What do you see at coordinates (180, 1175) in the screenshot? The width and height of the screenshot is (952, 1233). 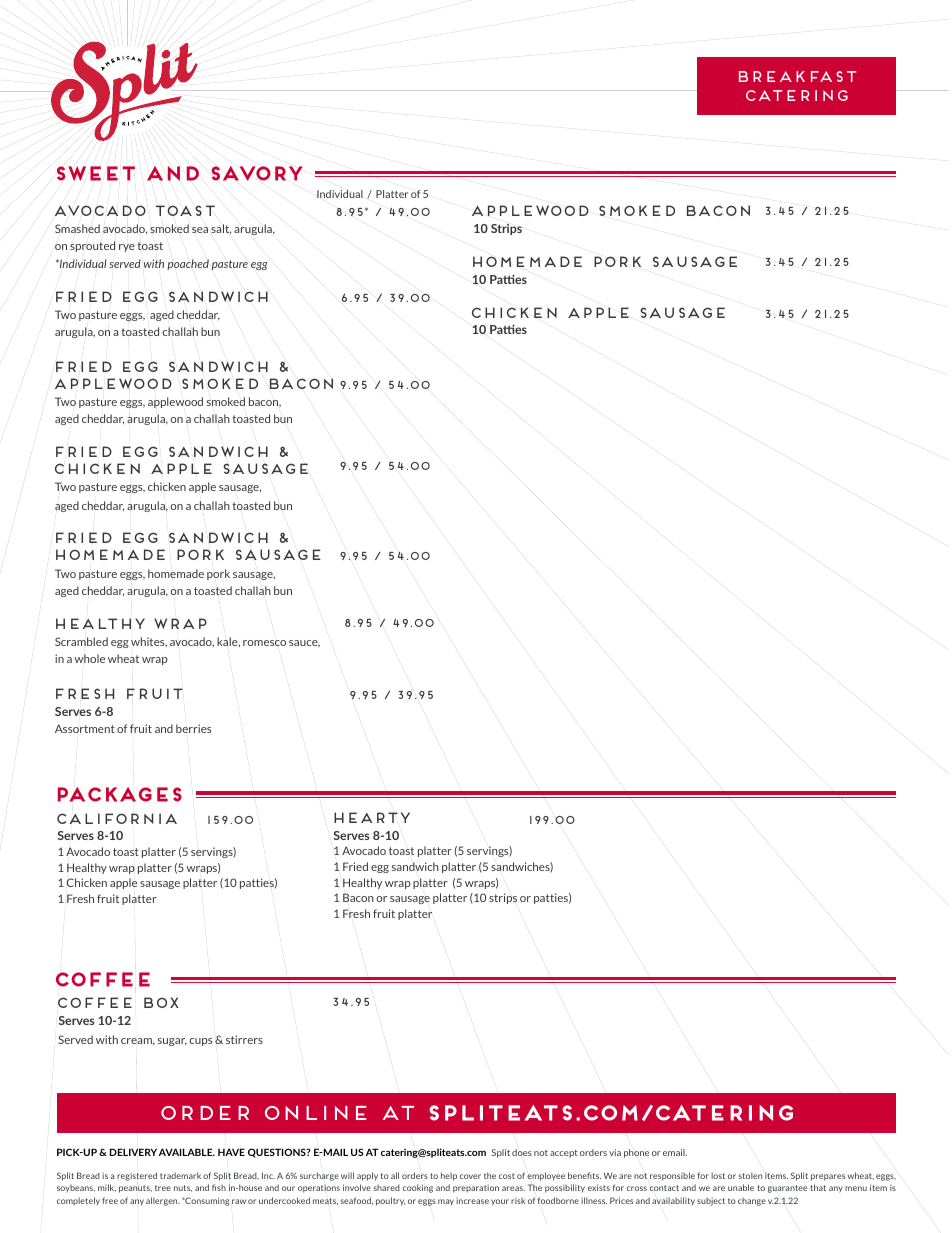 I see `trademark` at bounding box center [180, 1175].
